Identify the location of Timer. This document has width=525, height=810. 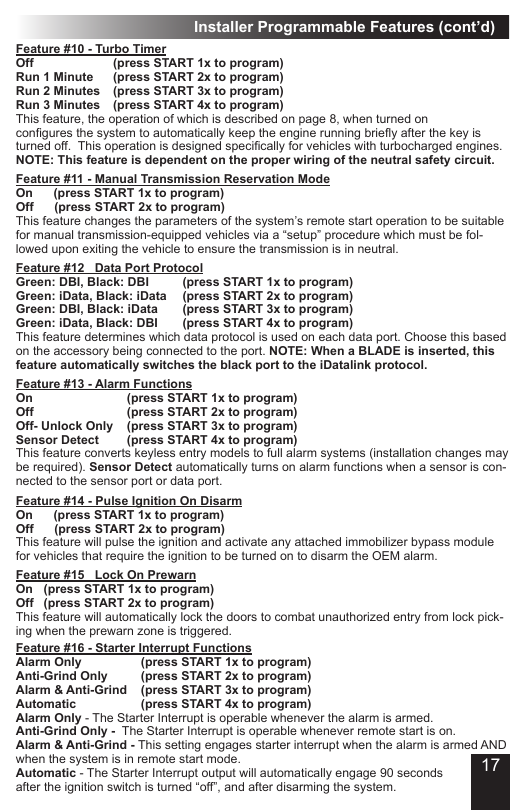
(148, 50).
